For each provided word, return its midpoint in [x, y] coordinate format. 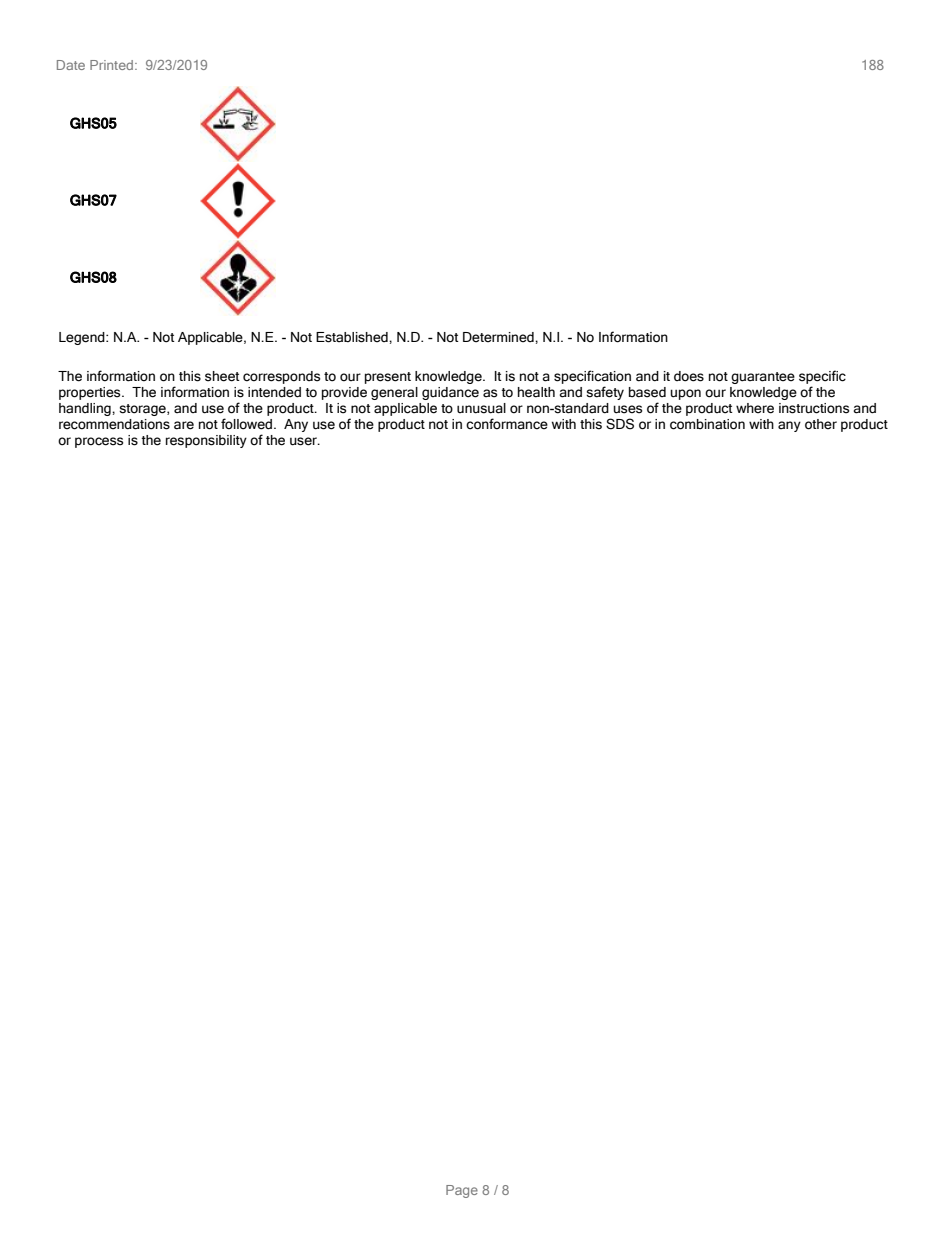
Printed [111, 65]
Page [462, 1191]
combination [707, 424]
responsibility [206, 441]
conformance [507, 424]
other [821, 424]
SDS [620, 424]
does [689, 376]
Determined [499, 337]
